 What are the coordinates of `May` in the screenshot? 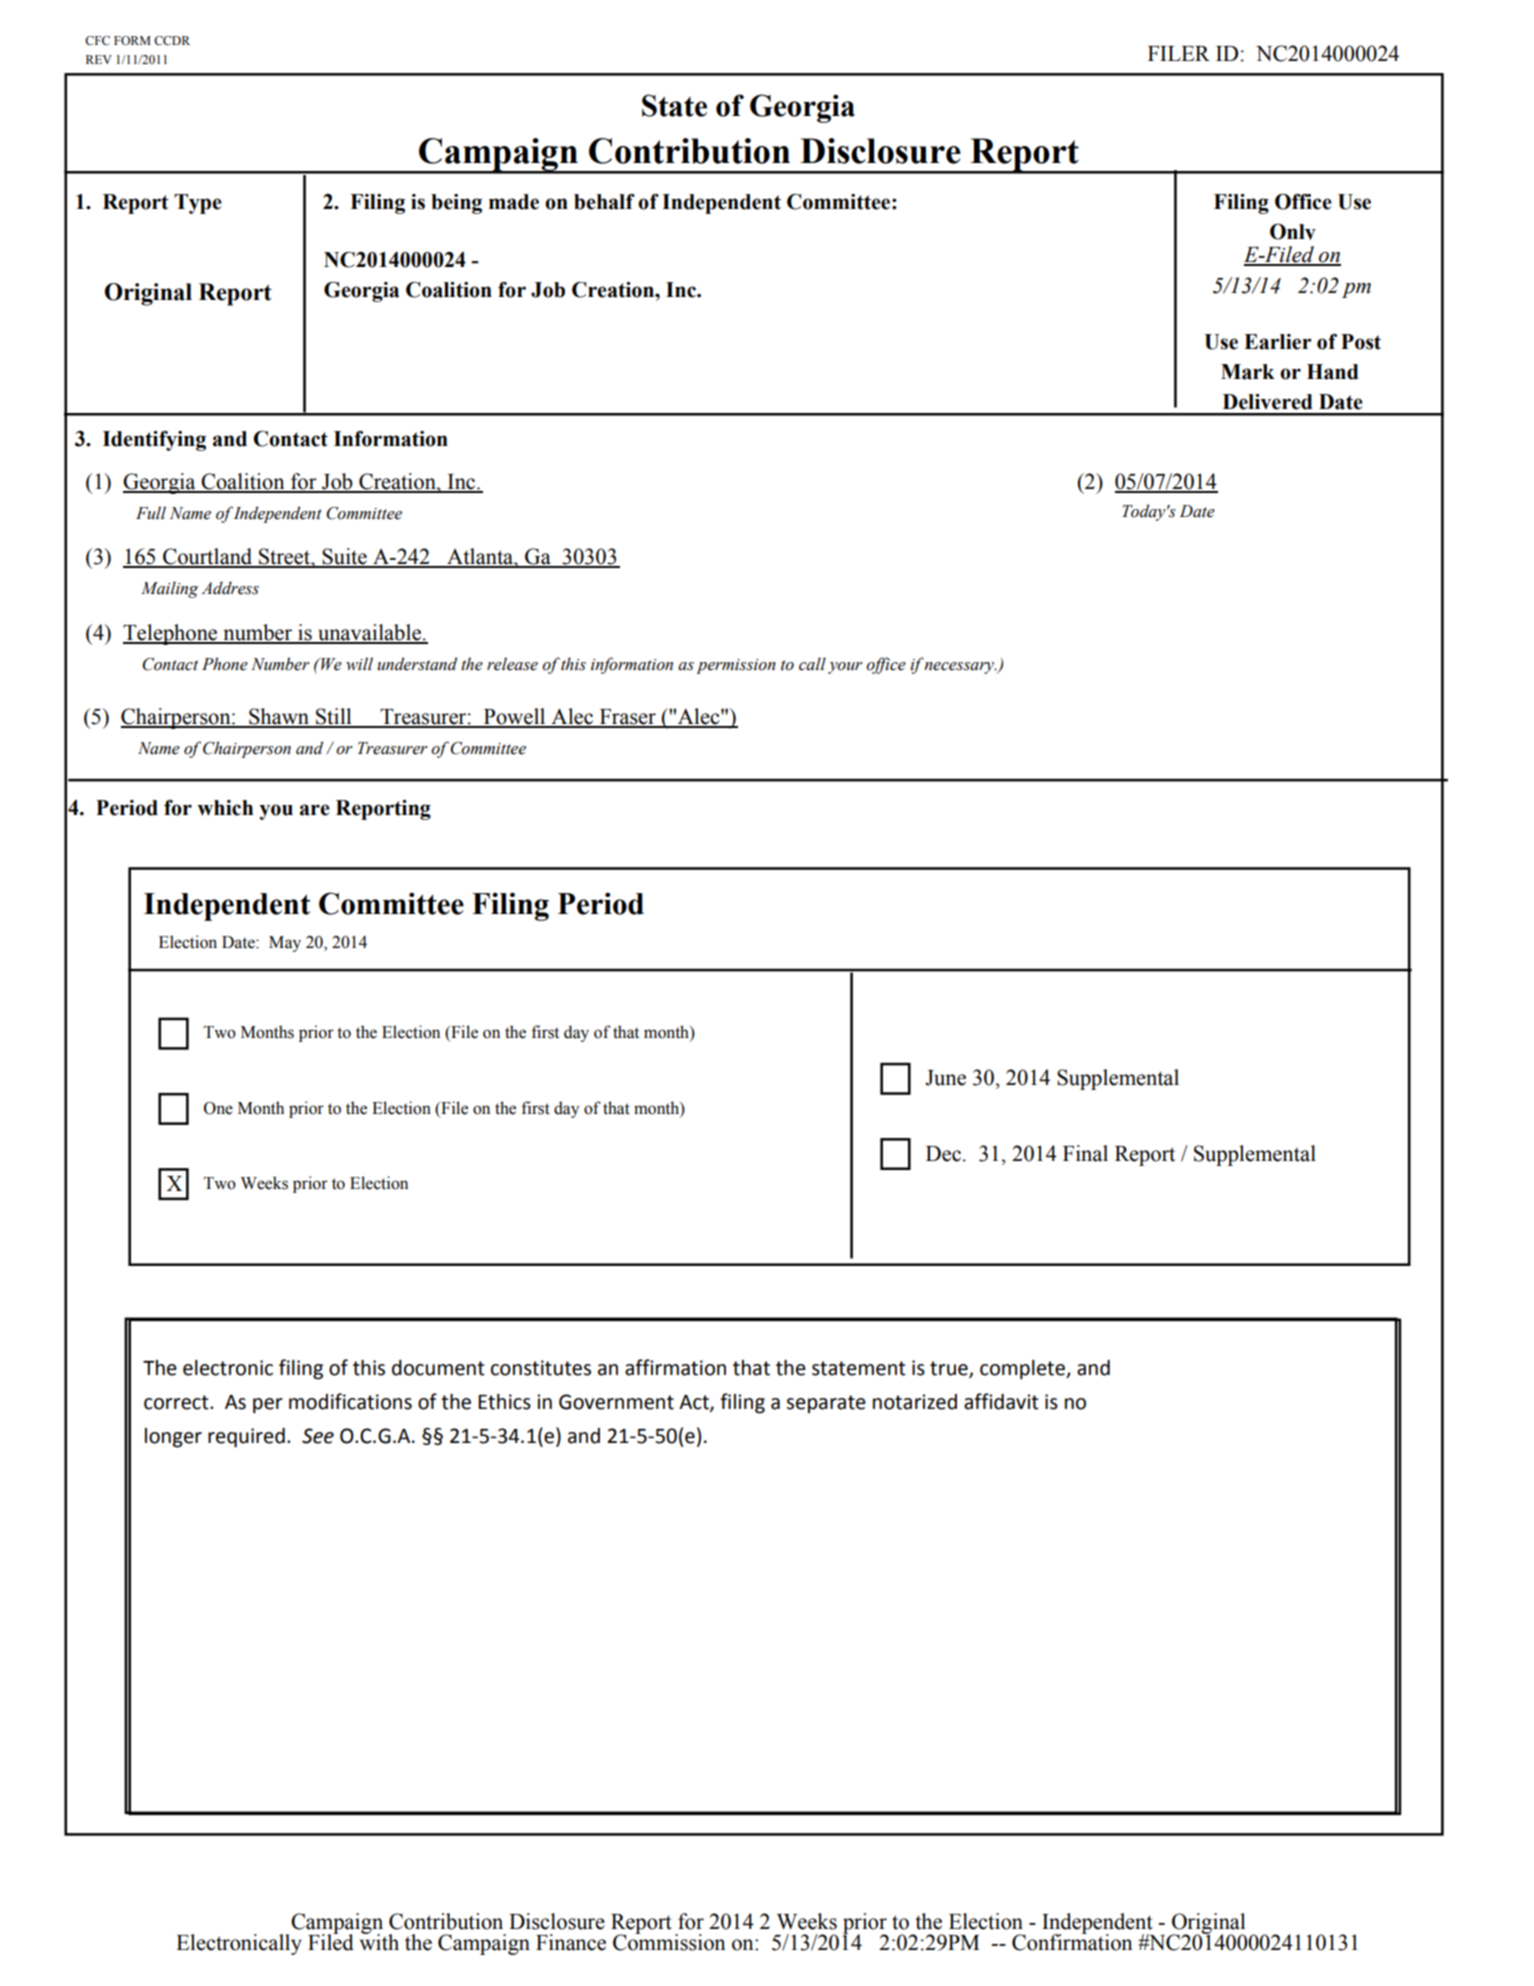 It's located at (285, 944).
